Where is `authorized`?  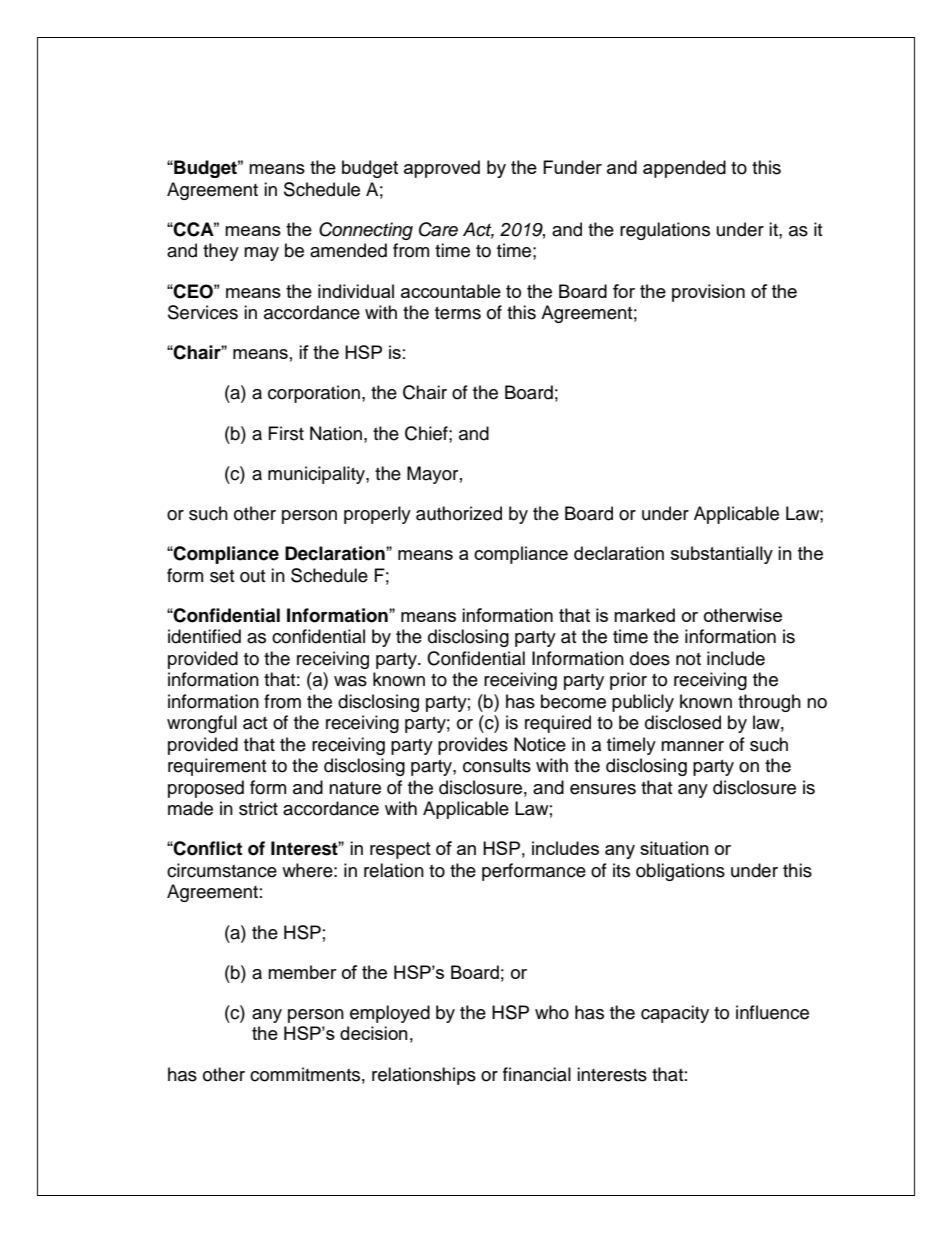 authorized is located at coordinates (459, 513).
